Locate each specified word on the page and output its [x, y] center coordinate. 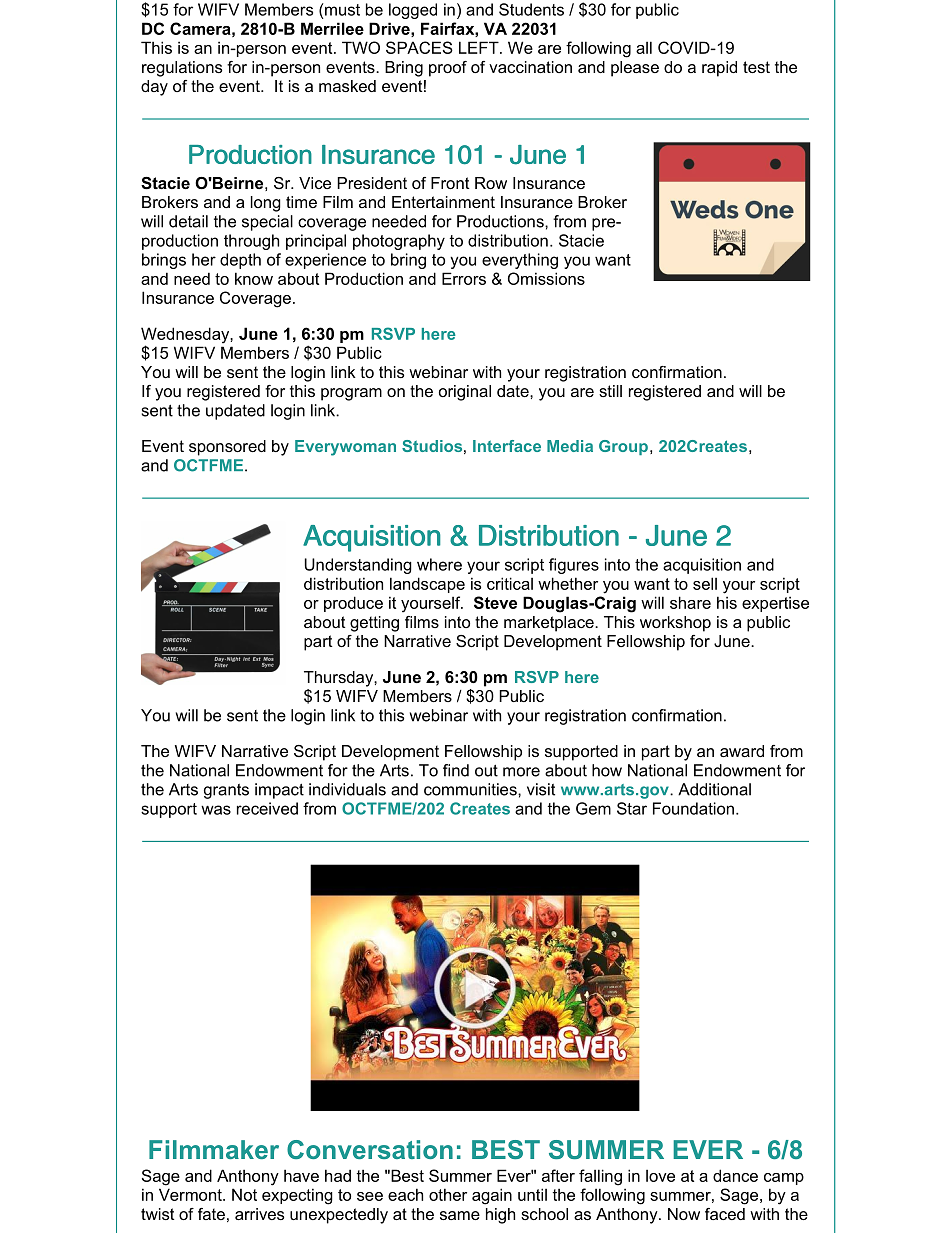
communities [471, 789]
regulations [182, 69]
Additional [714, 789]
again [492, 1196]
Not [244, 1194]
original [465, 393]
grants [226, 791]
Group [623, 447]
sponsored [227, 448]
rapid [719, 69]
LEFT [480, 47]
